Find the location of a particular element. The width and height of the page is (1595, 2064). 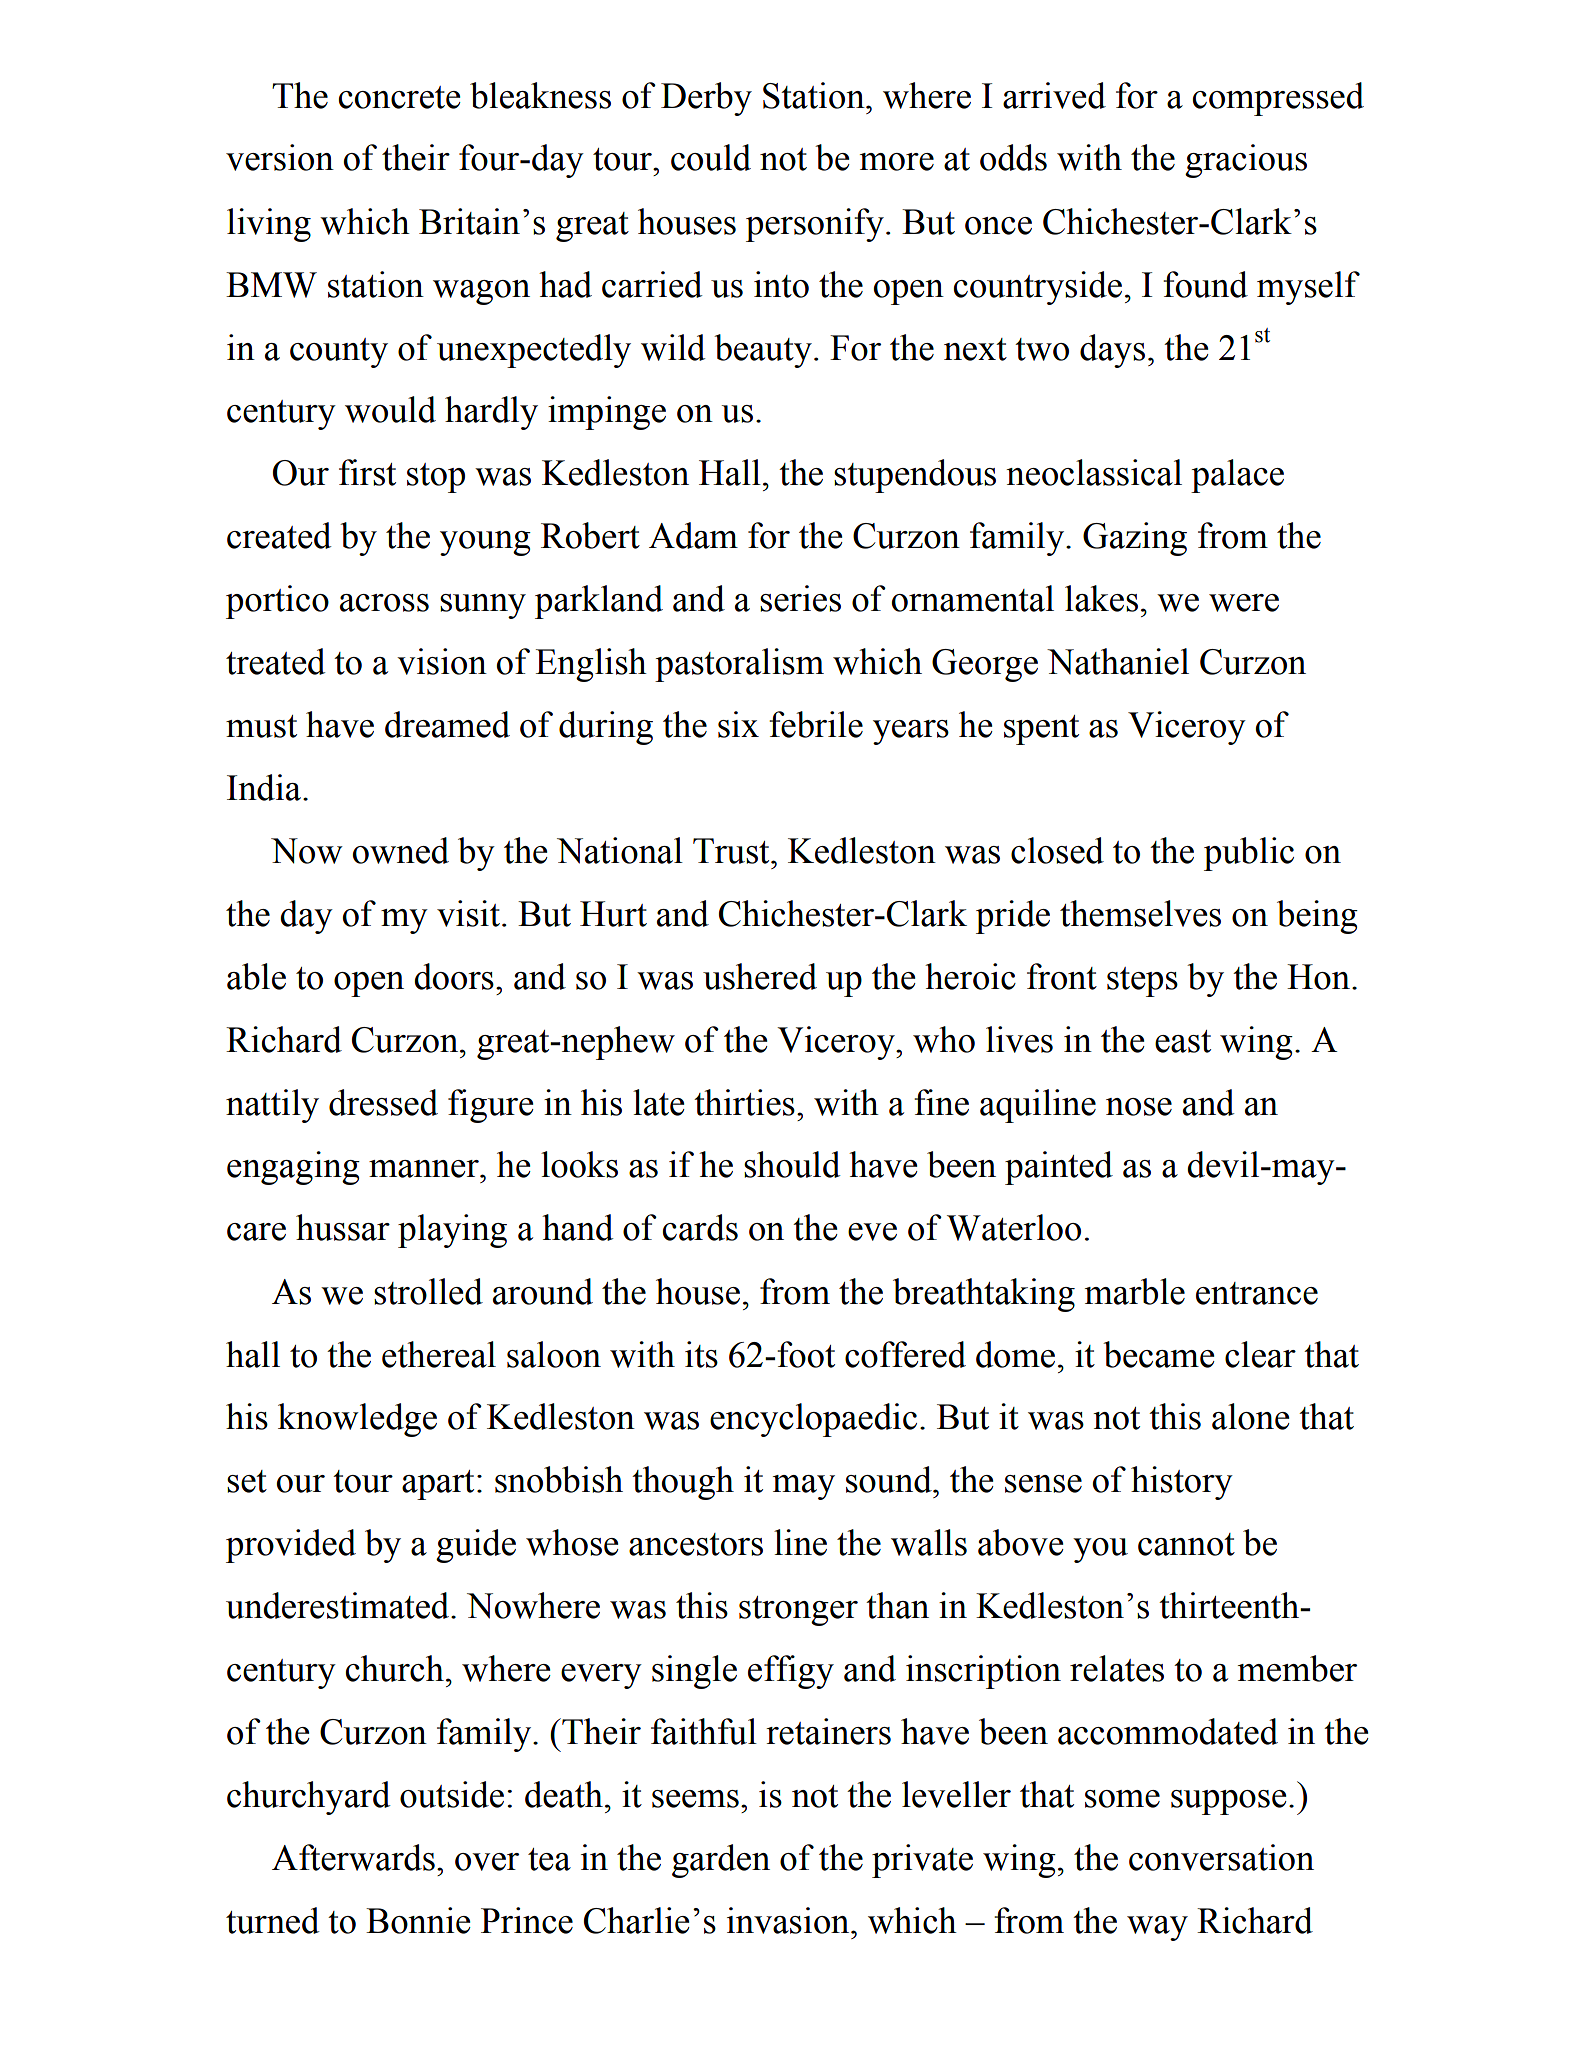

ushered is located at coordinates (760, 976).
